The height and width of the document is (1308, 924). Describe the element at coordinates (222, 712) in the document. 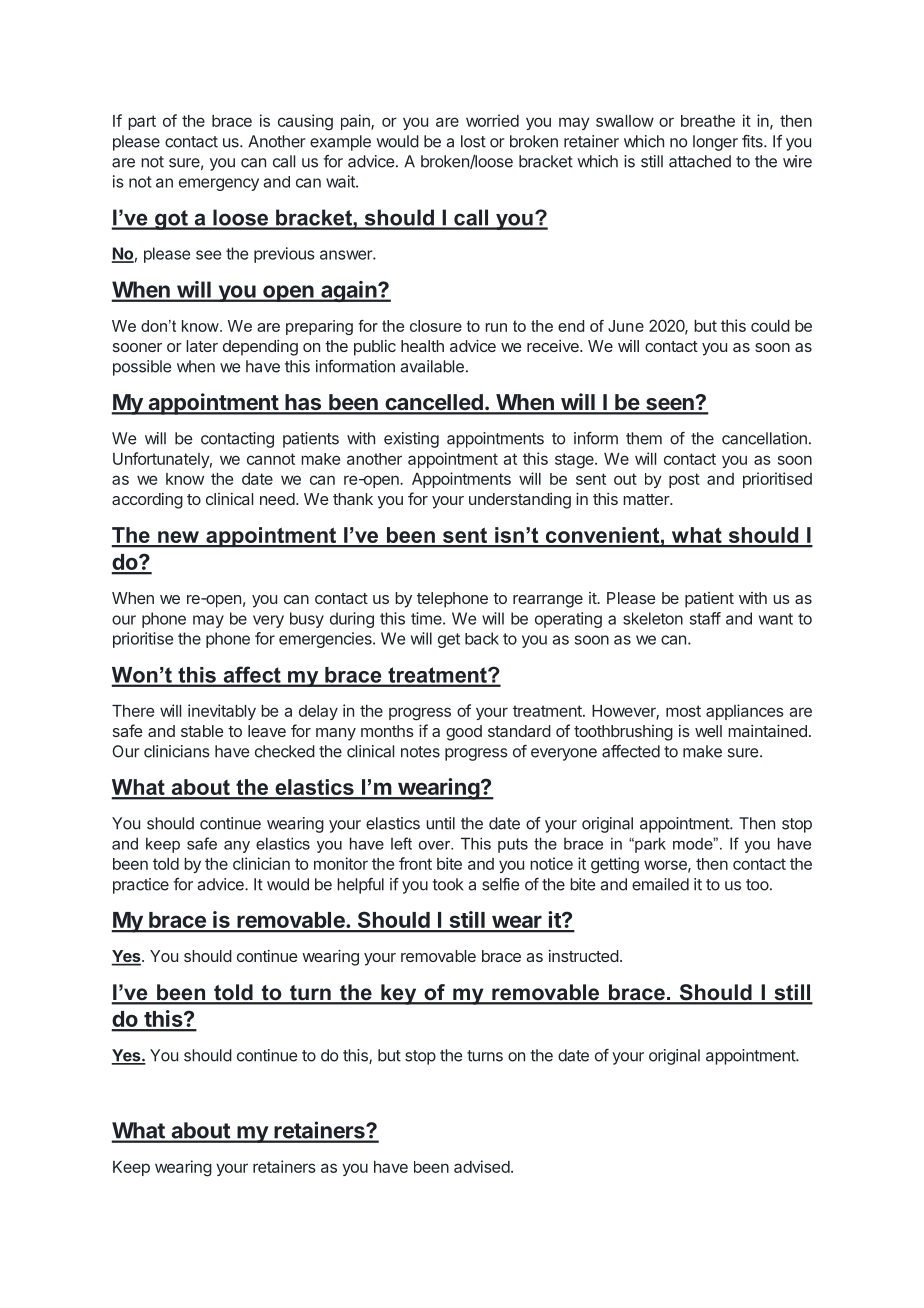

I see `inevitably` at that location.
